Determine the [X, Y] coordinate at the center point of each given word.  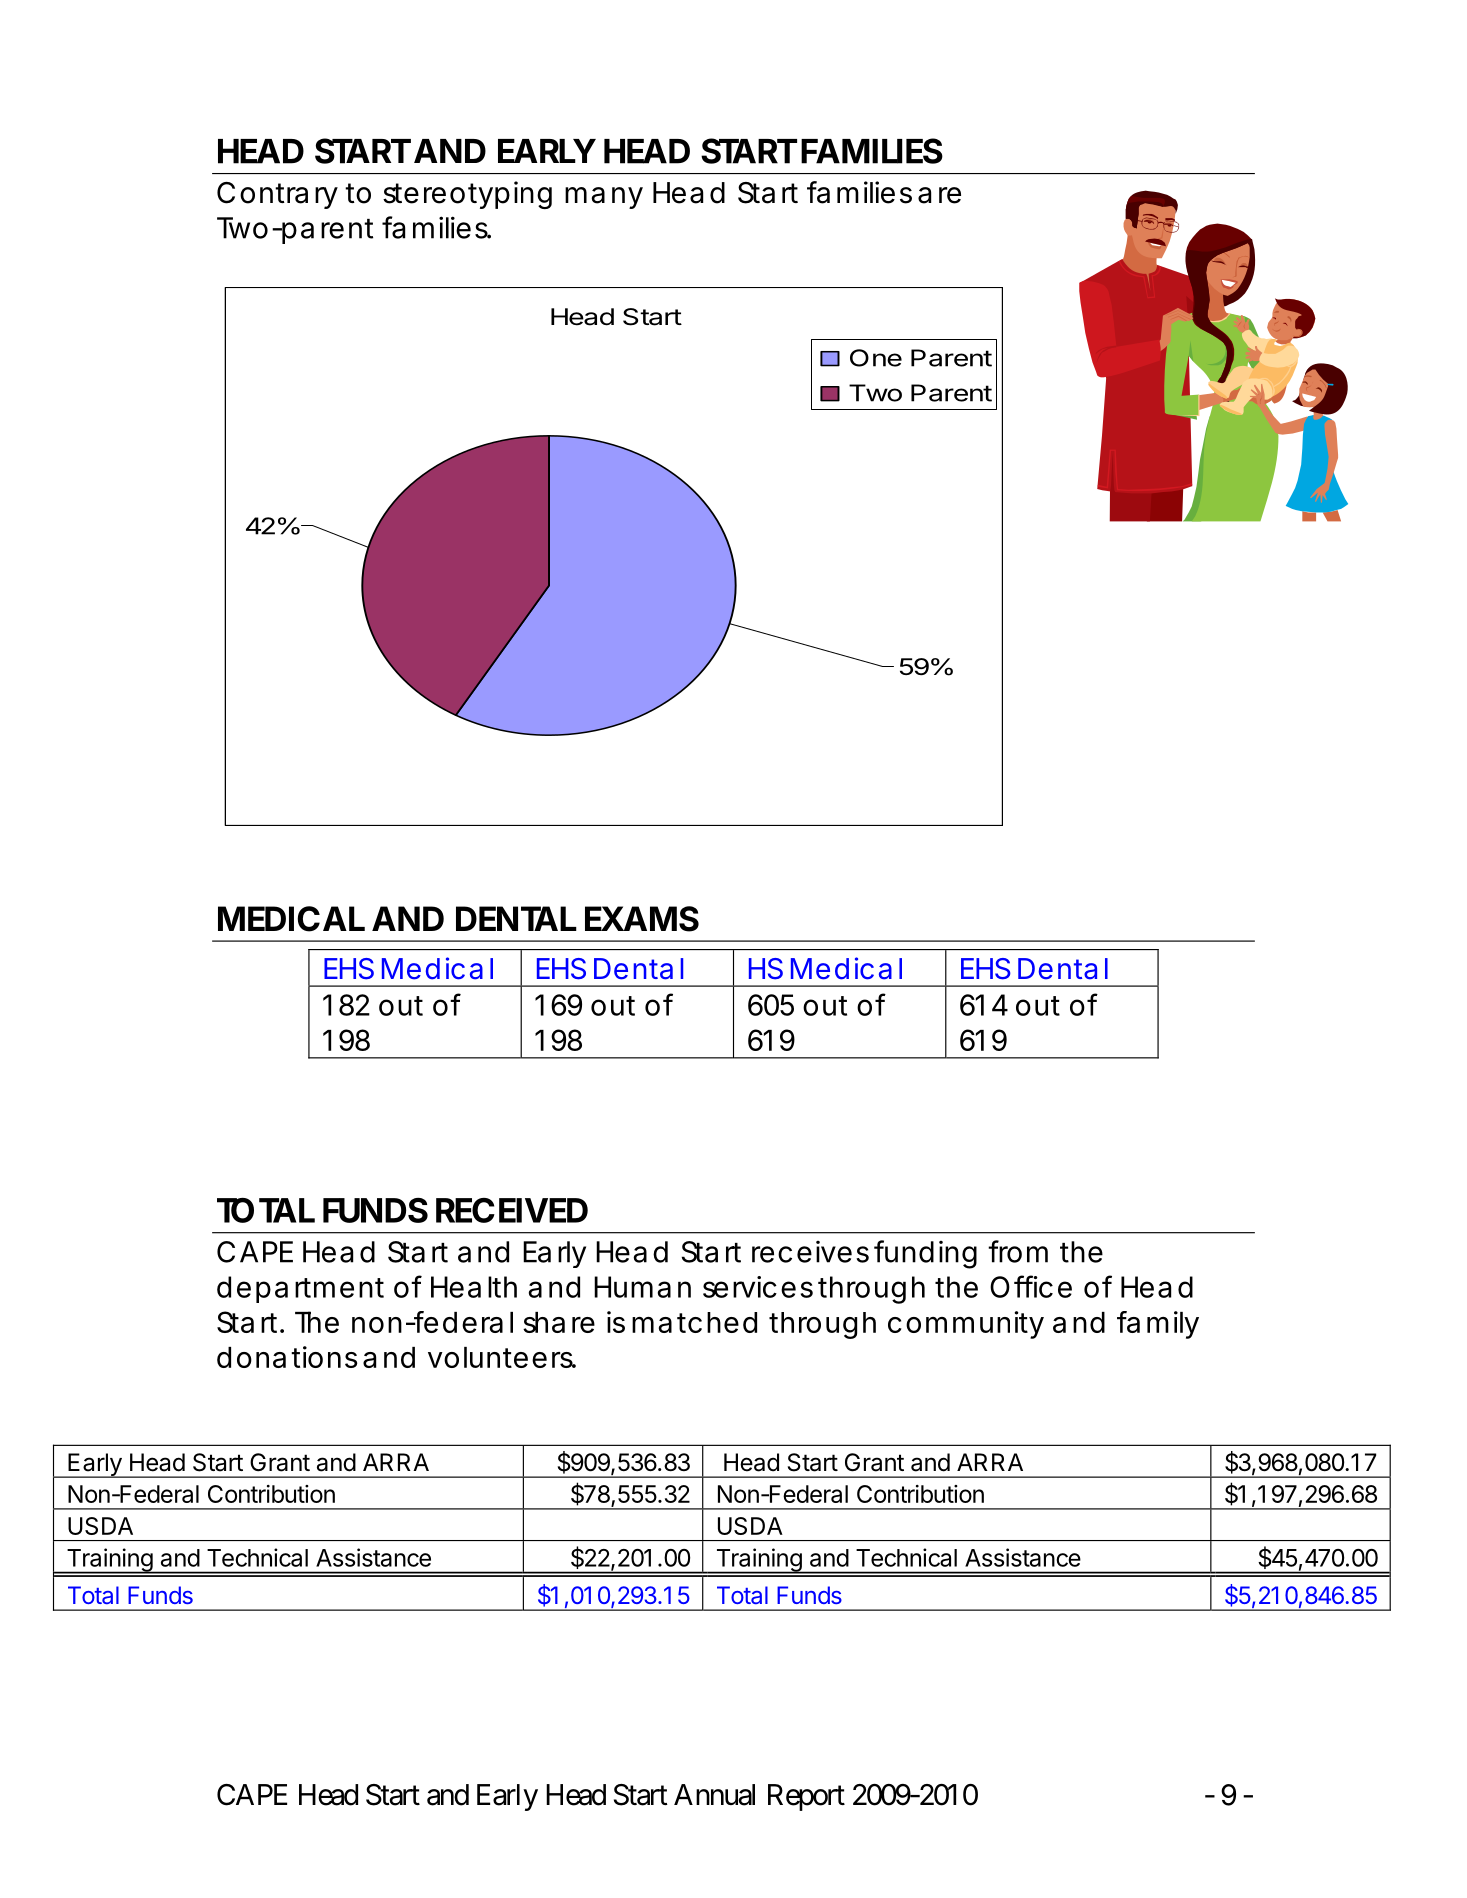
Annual [714, 1795]
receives [810, 1252]
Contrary [277, 195]
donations [287, 1357]
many [604, 198]
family [1158, 1325]
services [758, 1287]
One [876, 358]
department [300, 1289]
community [966, 1325]
